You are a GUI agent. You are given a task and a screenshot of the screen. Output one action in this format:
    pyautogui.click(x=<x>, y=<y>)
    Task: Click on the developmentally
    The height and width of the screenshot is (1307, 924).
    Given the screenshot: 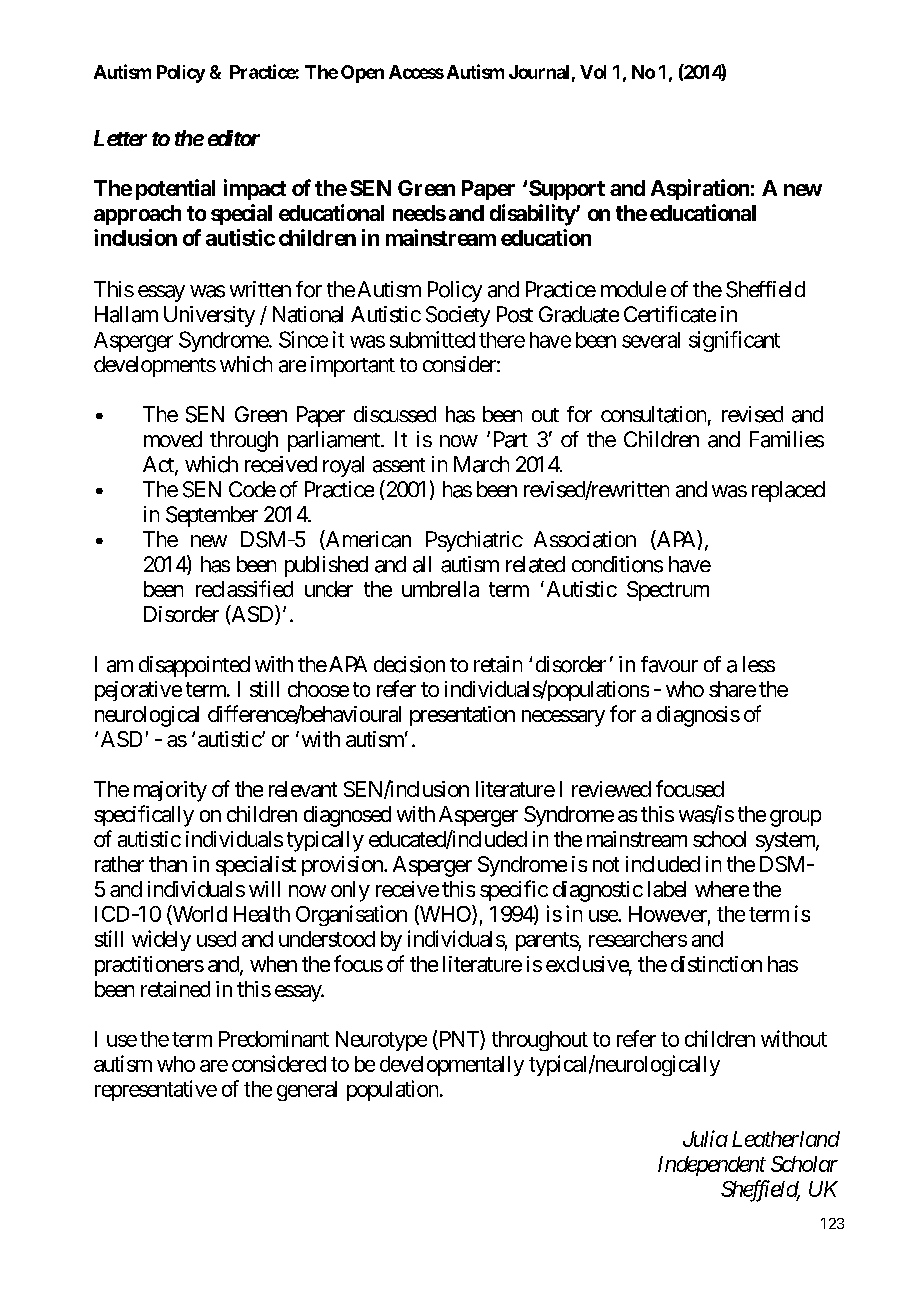 What is the action you would take?
    pyautogui.click(x=452, y=1066)
